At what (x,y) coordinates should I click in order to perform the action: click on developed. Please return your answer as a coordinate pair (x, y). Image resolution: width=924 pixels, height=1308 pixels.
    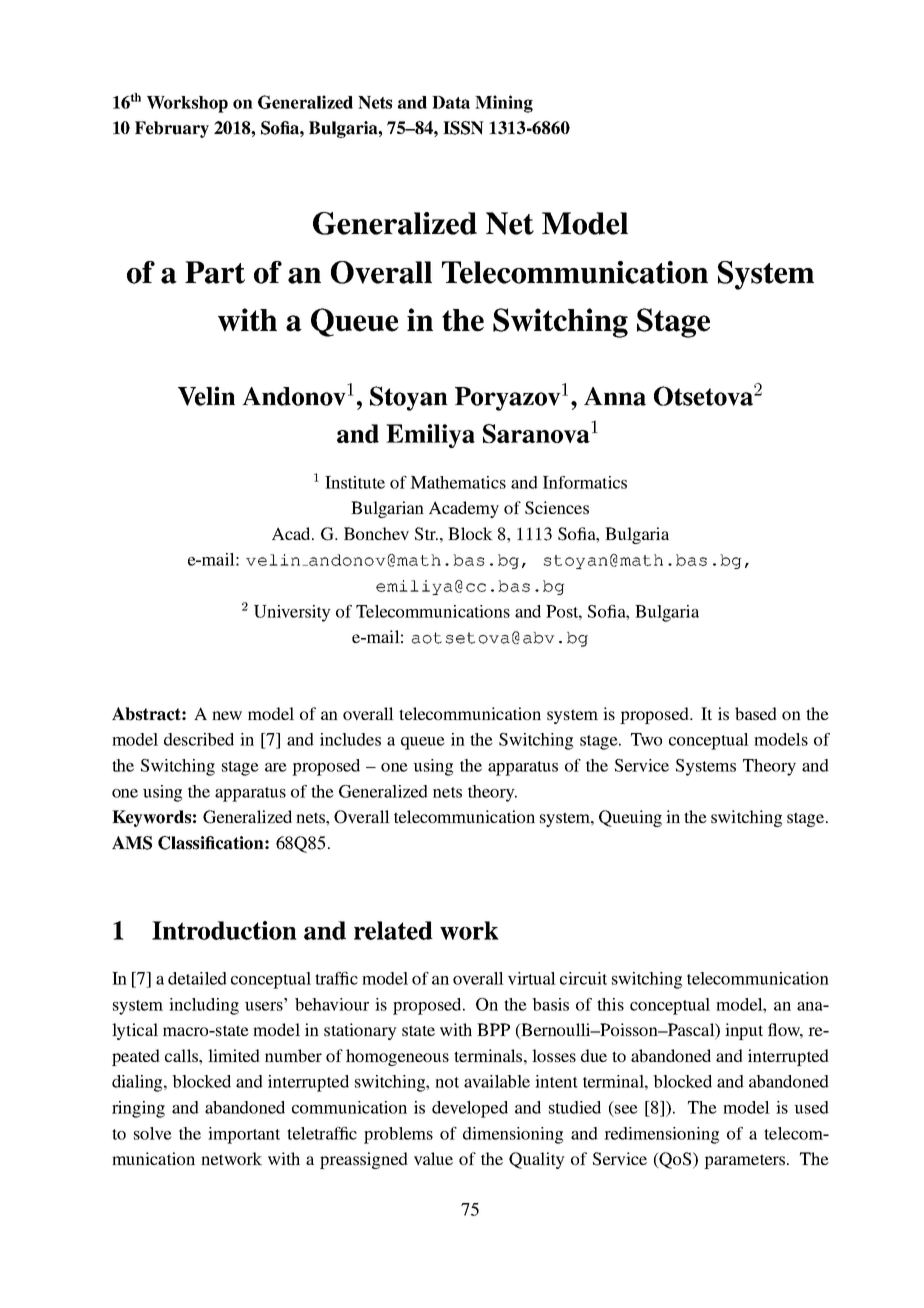
    Looking at the image, I should click on (470, 1109).
